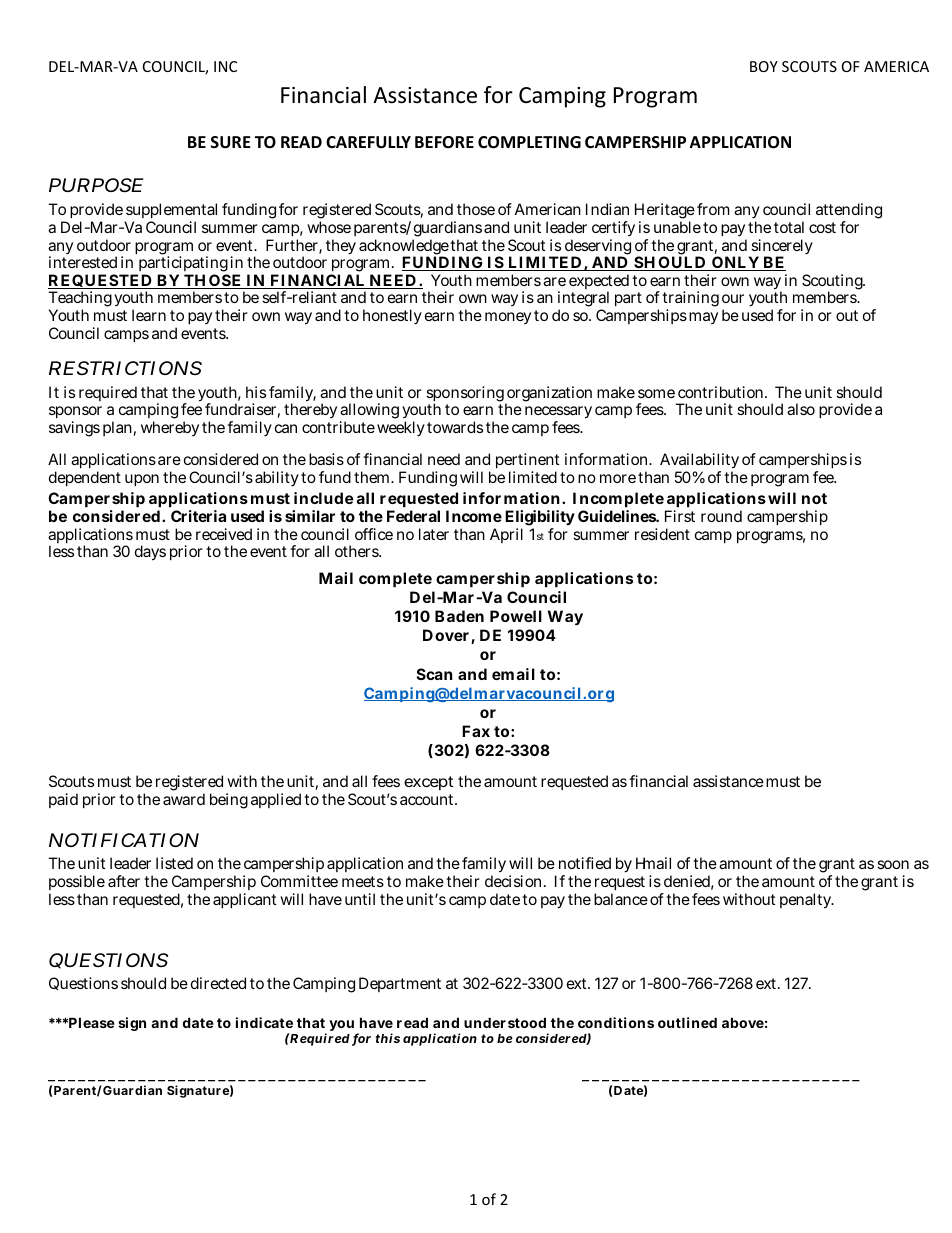 Image resolution: width=952 pixels, height=1233 pixels. Describe the element at coordinates (508, 318) in the image. I see `money` at that location.
